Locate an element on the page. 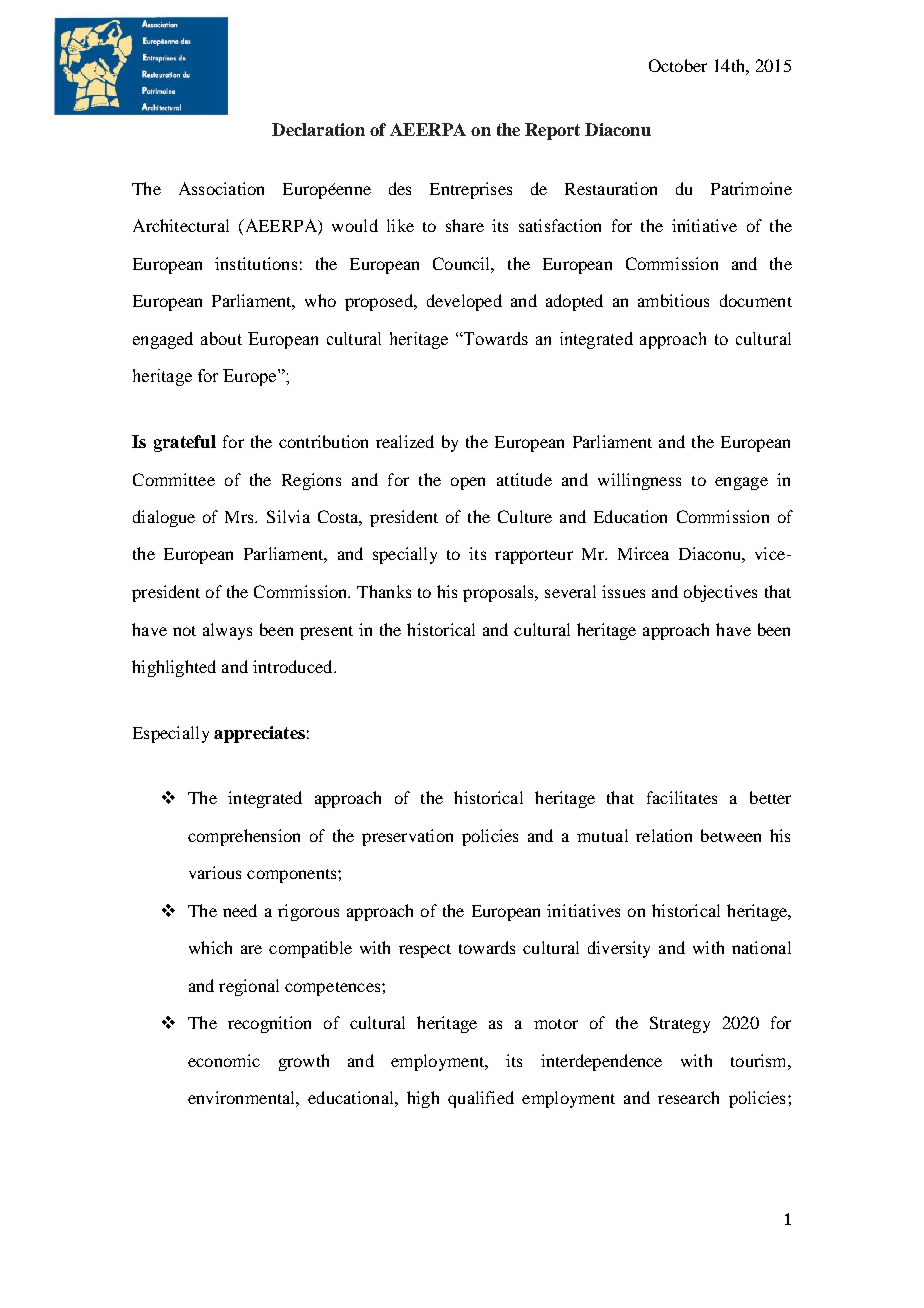 The height and width of the document is (1308, 924). comprehension is located at coordinates (244, 837).
